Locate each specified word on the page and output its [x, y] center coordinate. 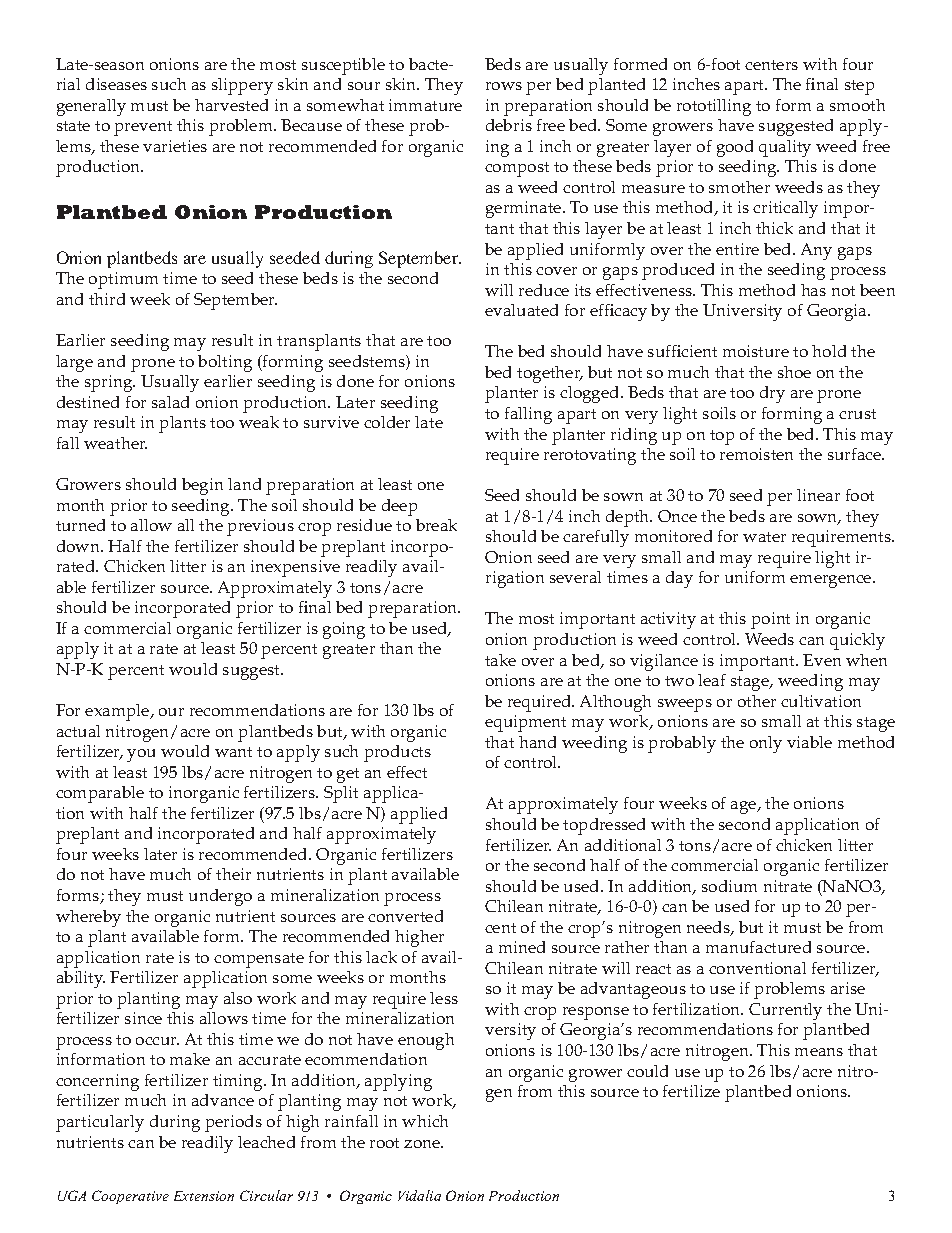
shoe [794, 372]
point [770, 620]
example [118, 712]
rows [504, 86]
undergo [220, 897]
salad [170, 402]
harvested [231, 105]
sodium [729, 886]
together [550, 374]
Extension [204, 1196]
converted [405, 916]
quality [785, 148]
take [500, 660]
